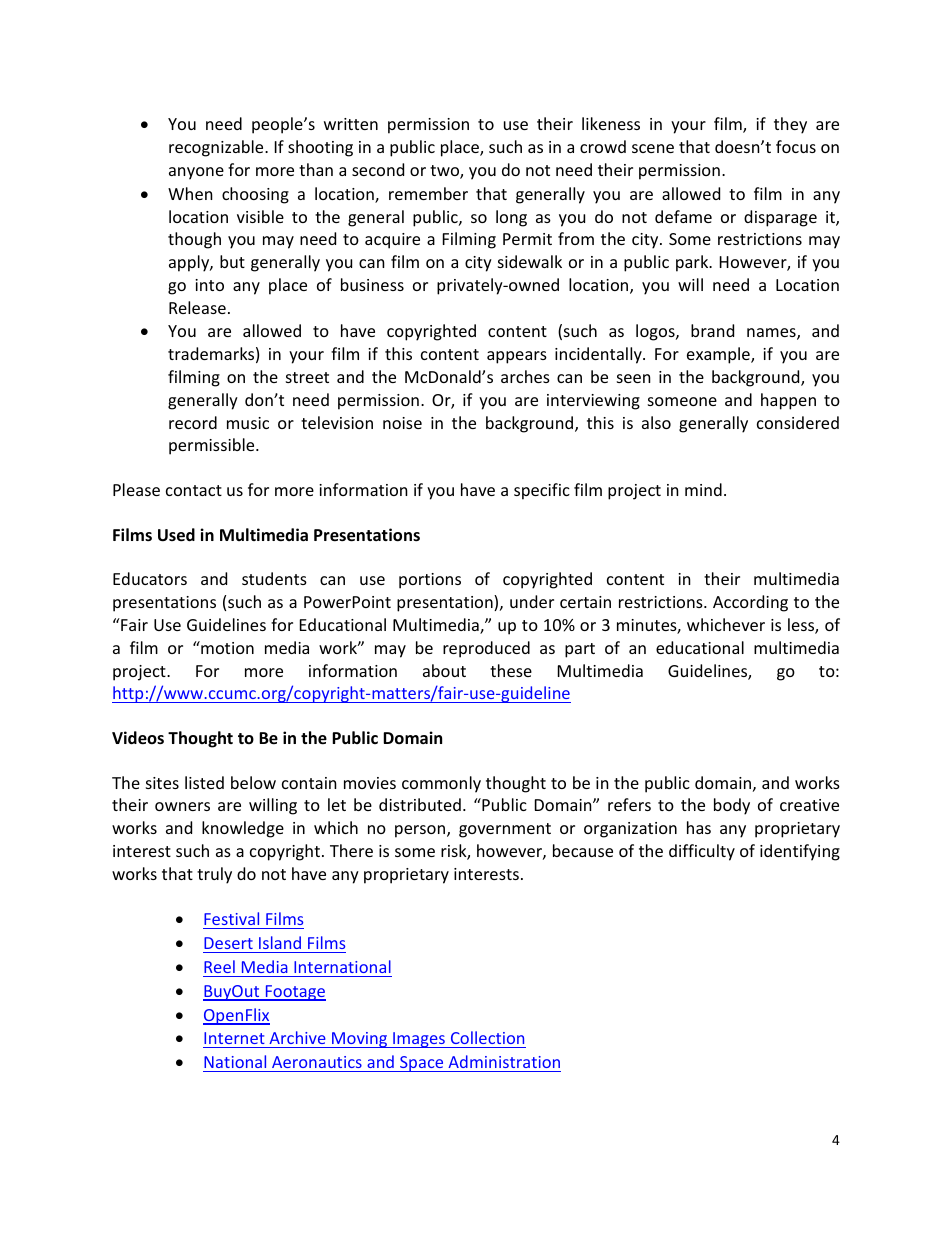 This screenshot has height=1233, width=952. Describe the element at coordinates (796, 146) in the screenshot. I see `focus` at that location.
